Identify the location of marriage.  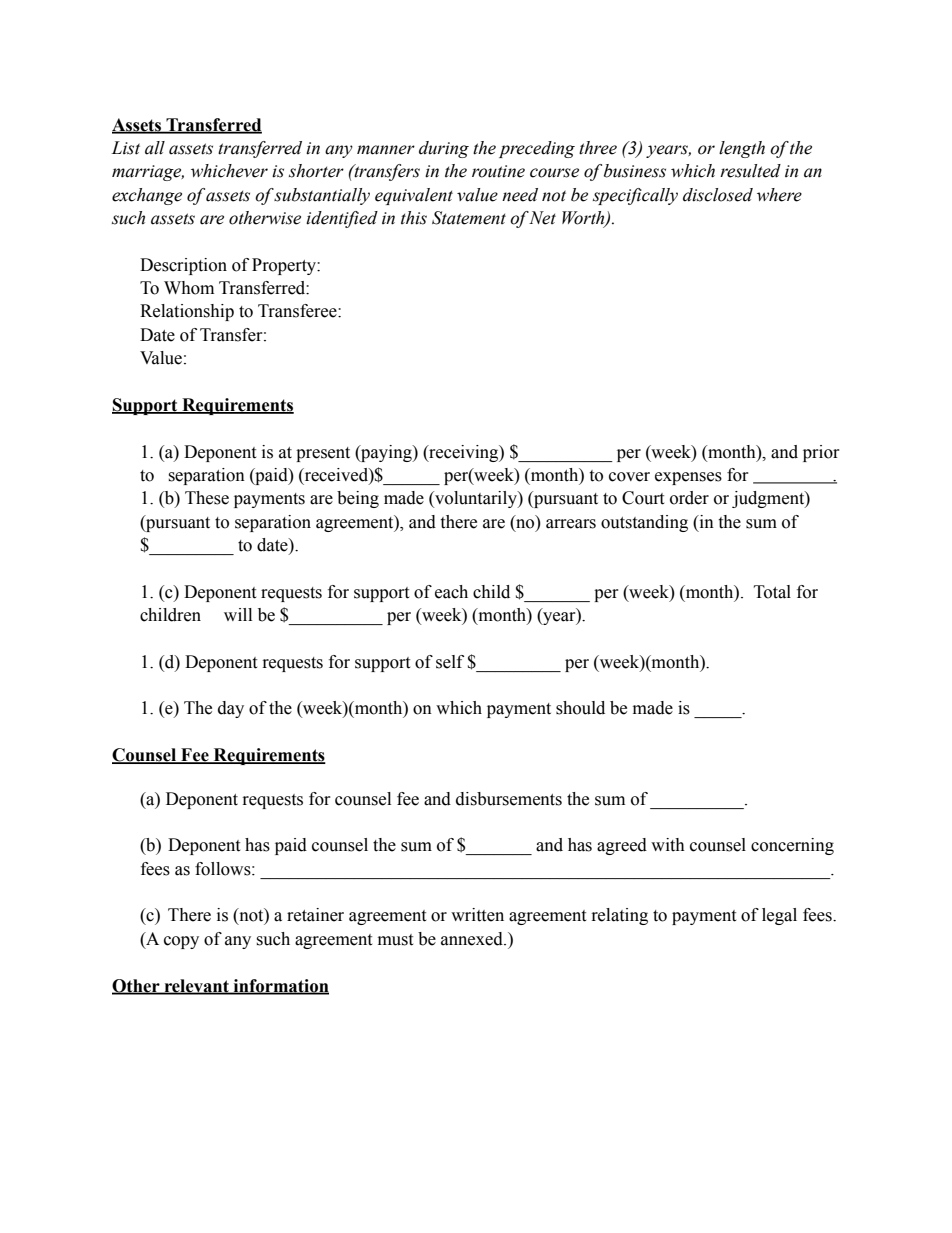
(148, 173).
